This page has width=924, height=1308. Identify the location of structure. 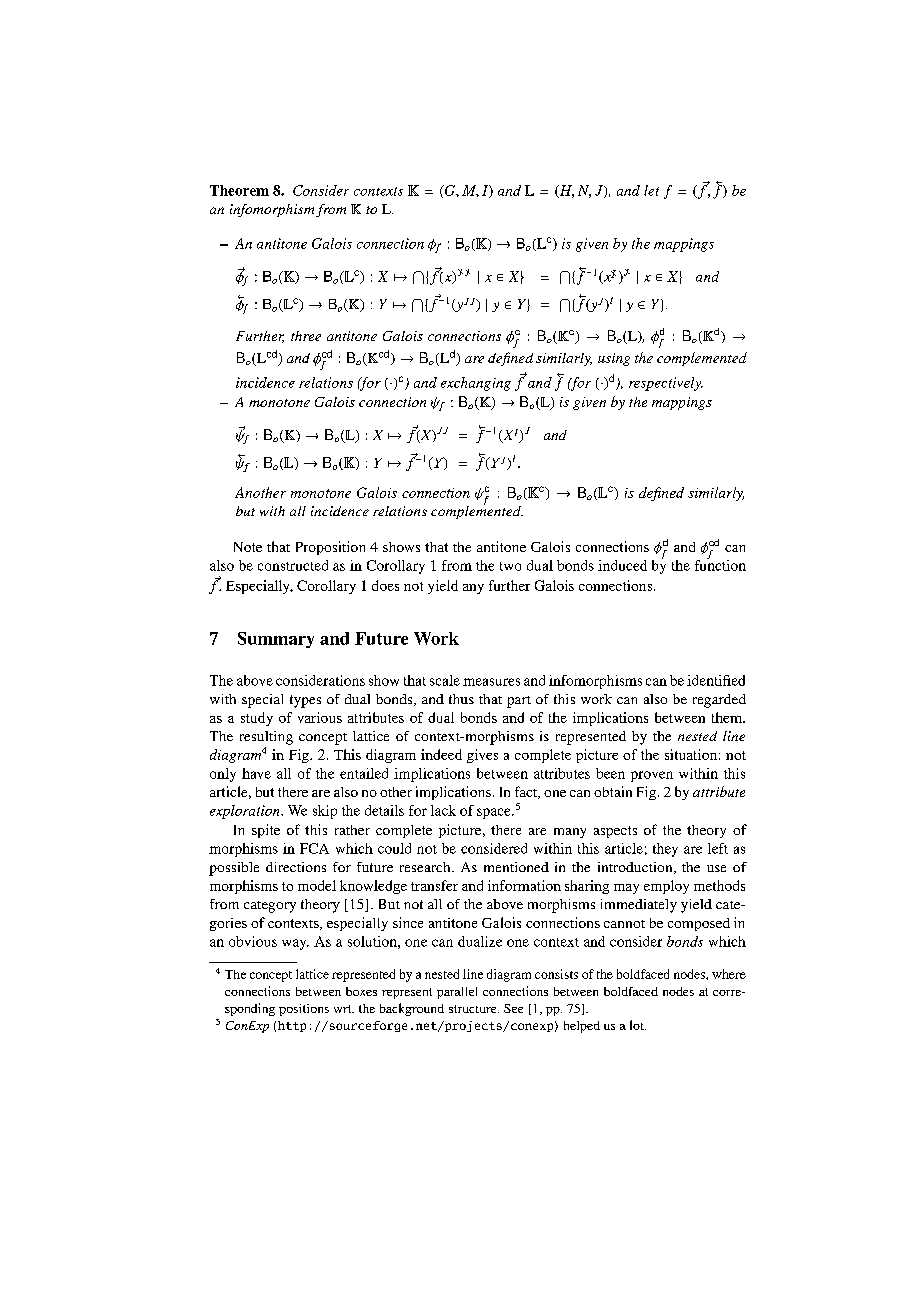
(474, 1009).
